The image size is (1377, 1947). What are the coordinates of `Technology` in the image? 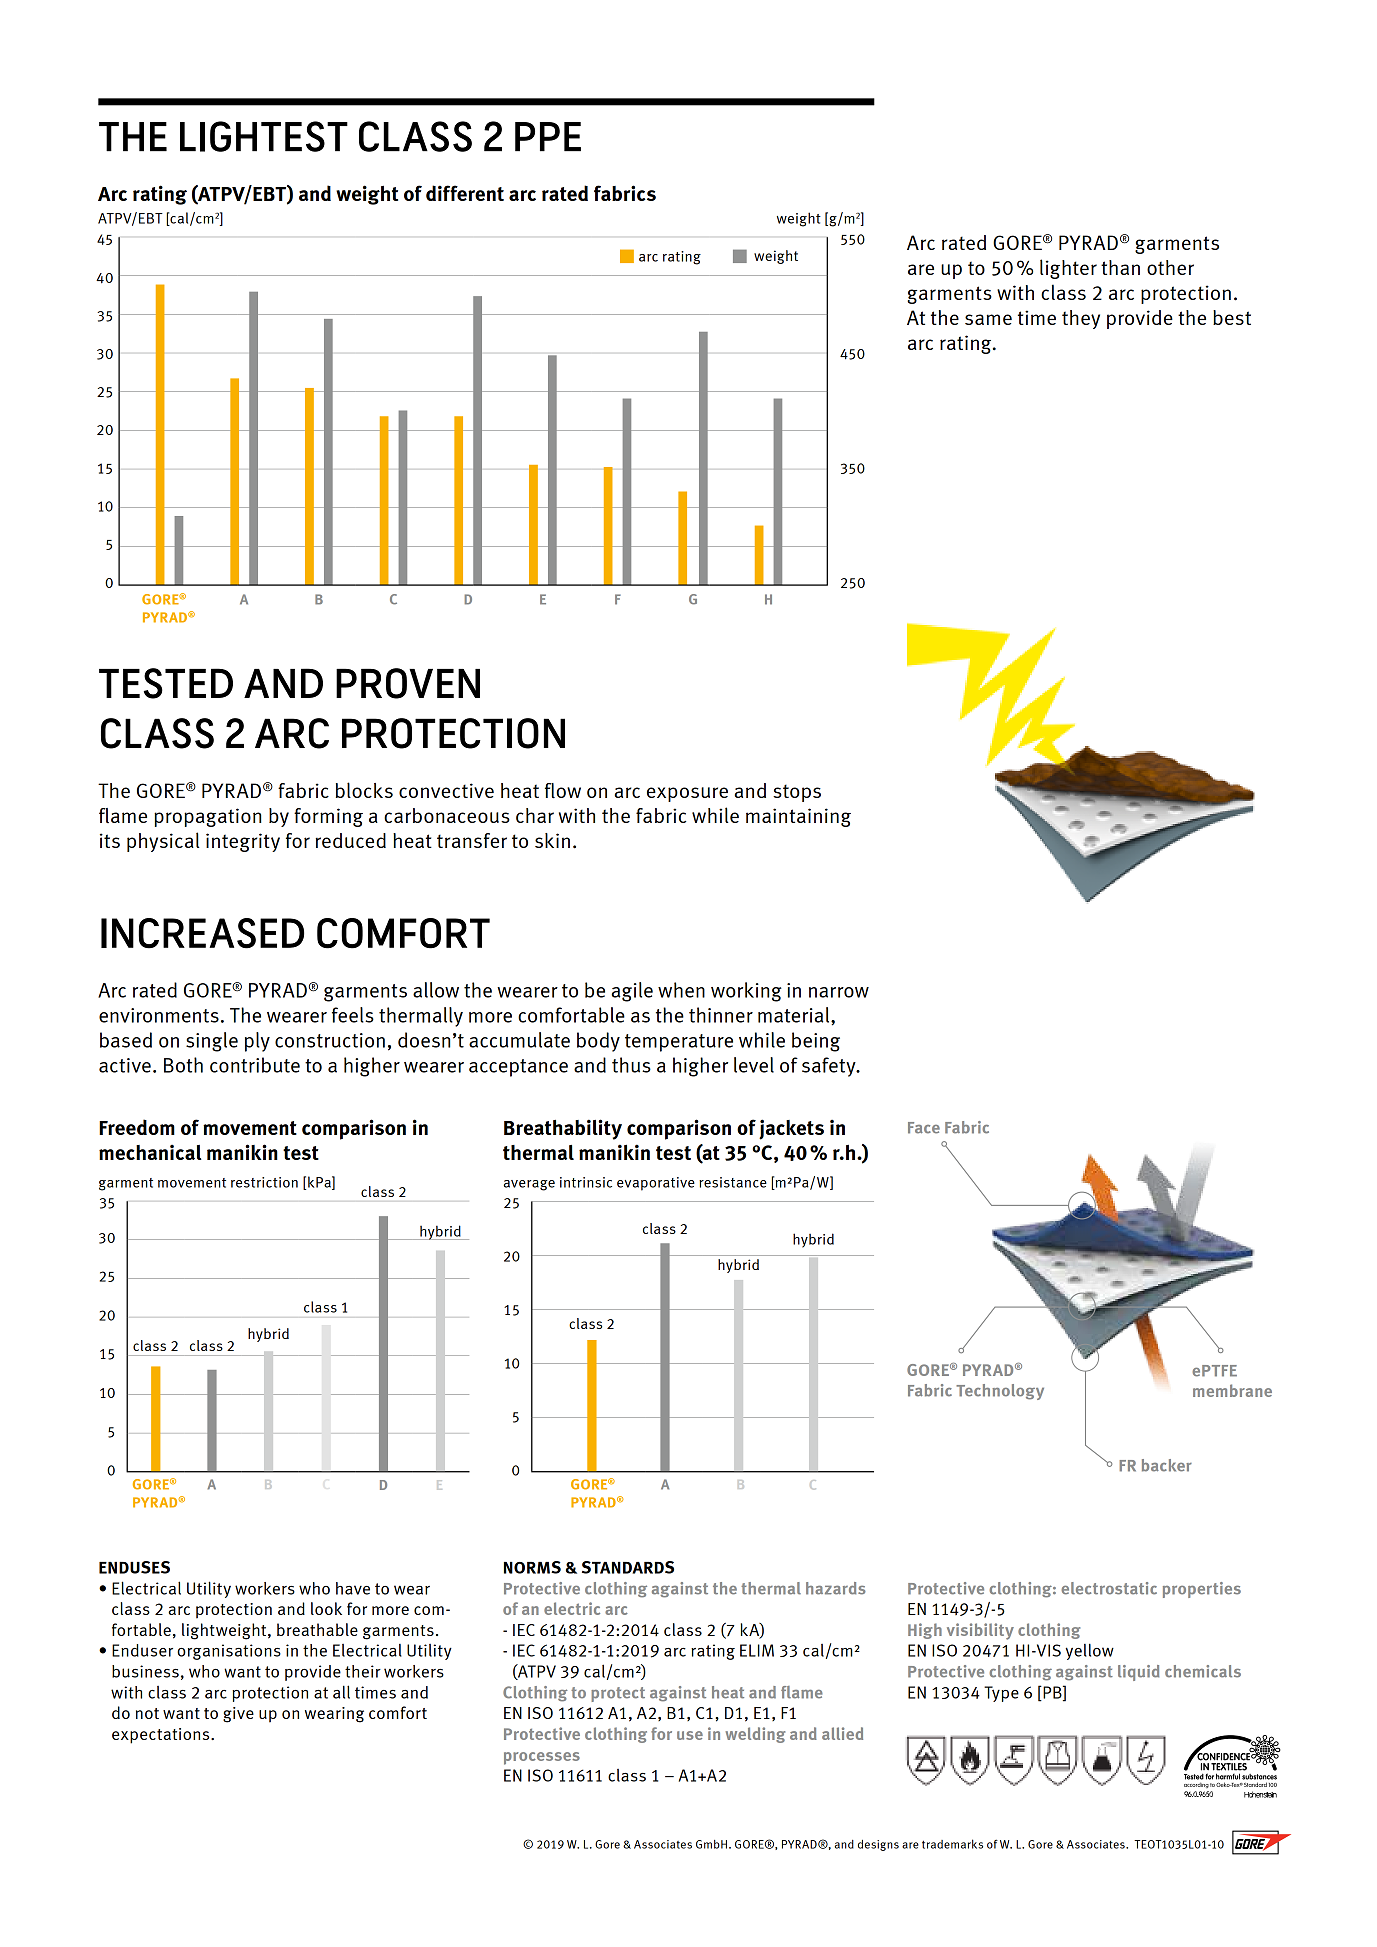 It's located at (1000, 1392).
